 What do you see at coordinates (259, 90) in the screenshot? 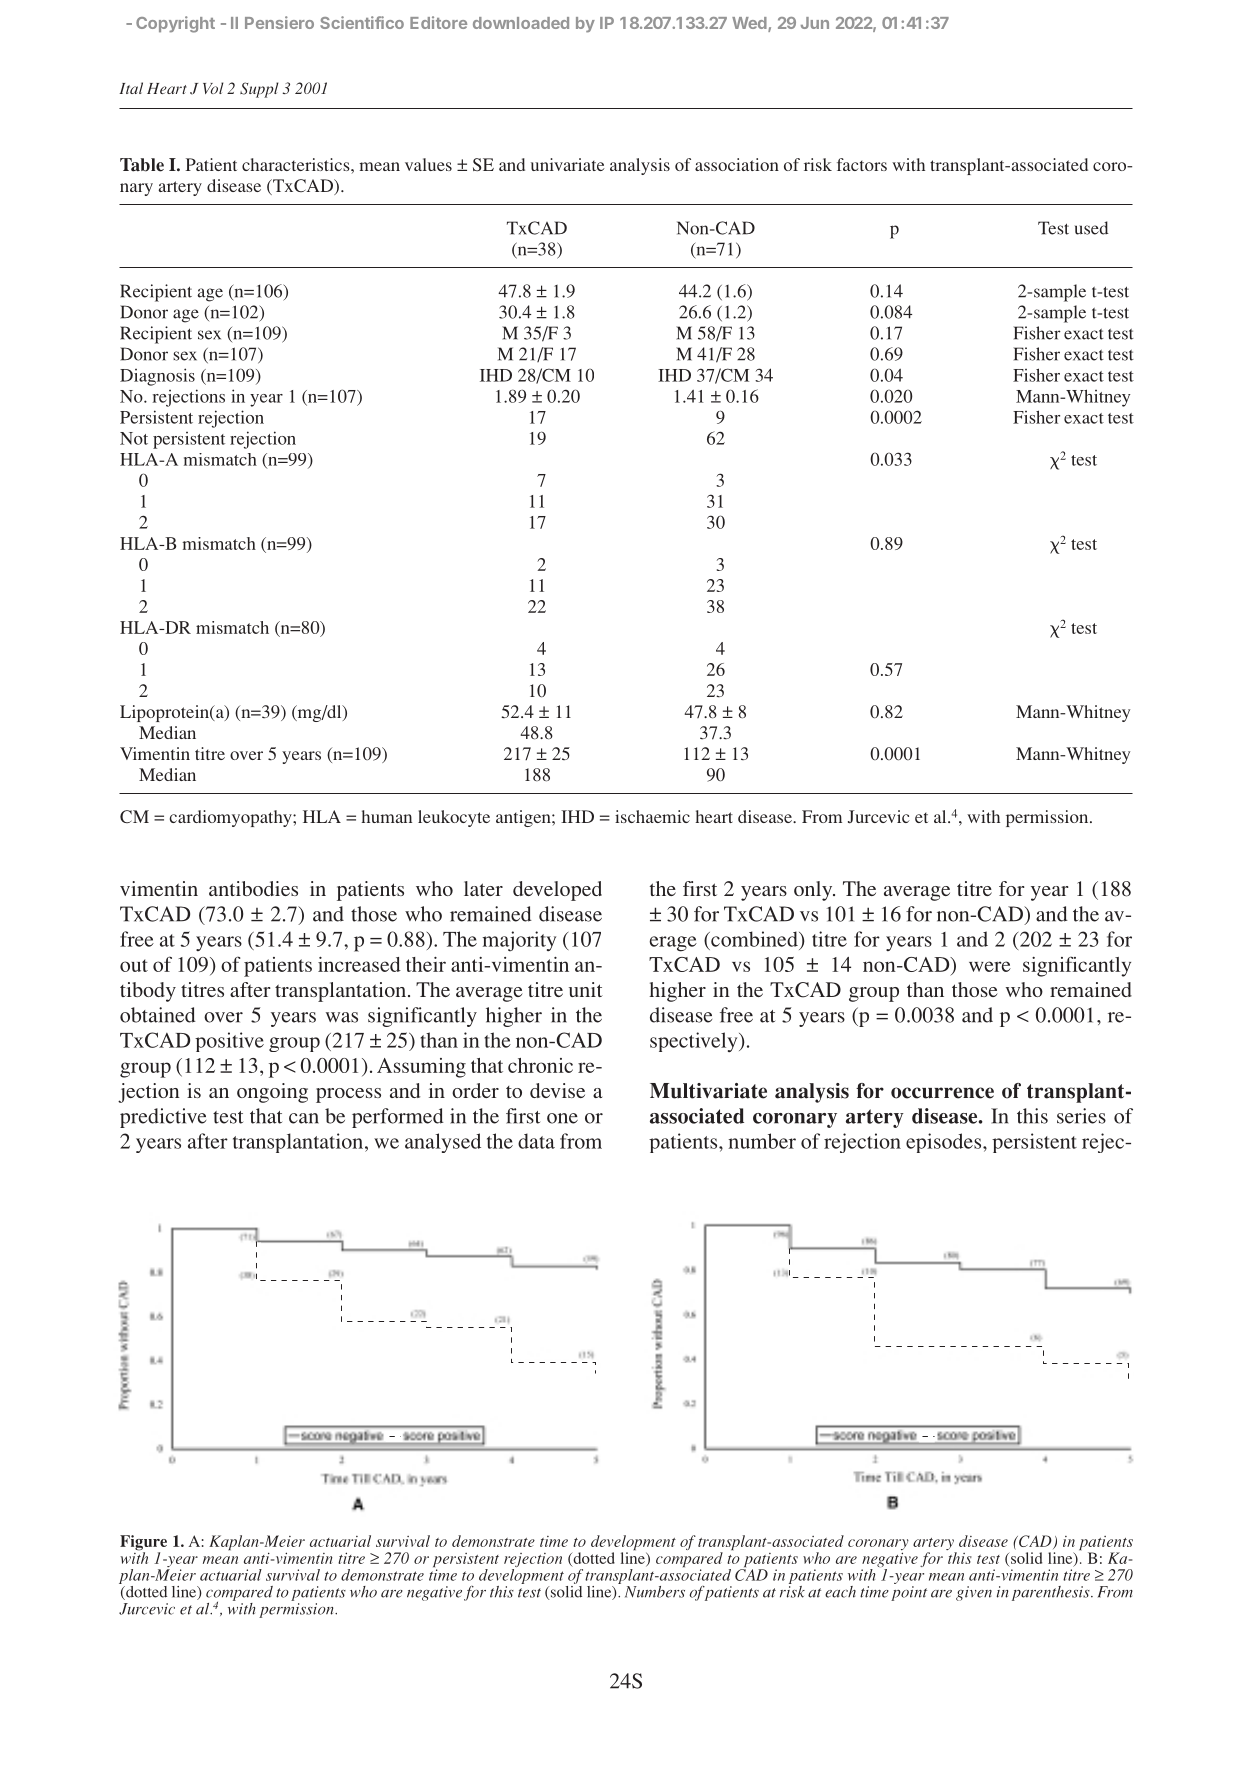
I see `Suppl` at bounding box center [259, 90].
